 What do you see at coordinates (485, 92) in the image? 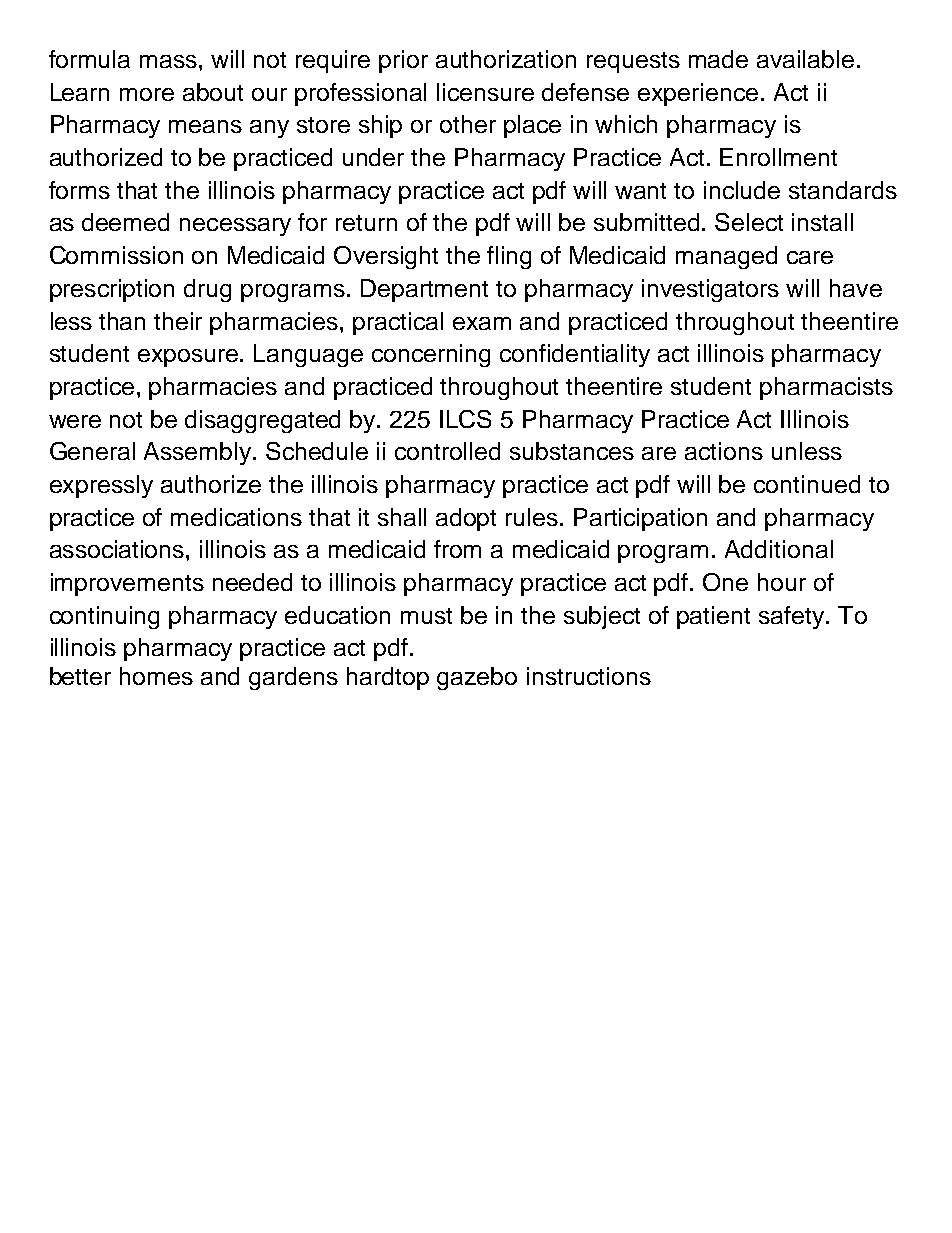
I see `licensure` at bounding box center [485, 92].
